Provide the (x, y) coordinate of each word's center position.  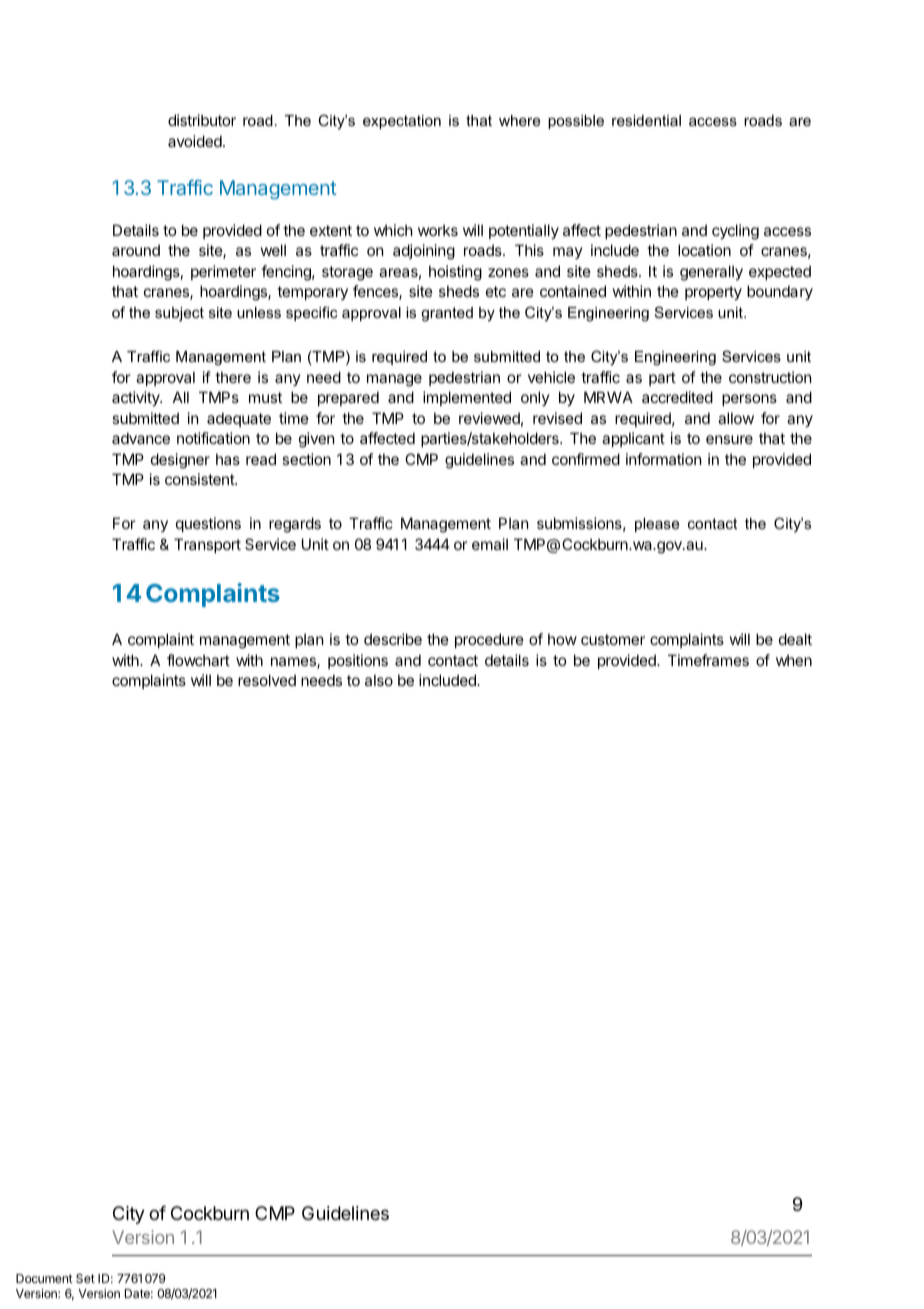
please (657, 525)
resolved (267, 680)
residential (646, 120)
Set (85, 1278)
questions (208, 524)
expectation (402, 122)
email (490, 544)
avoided (196, 141)
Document (44, 1278)
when (794, 660)
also (379, 680)
